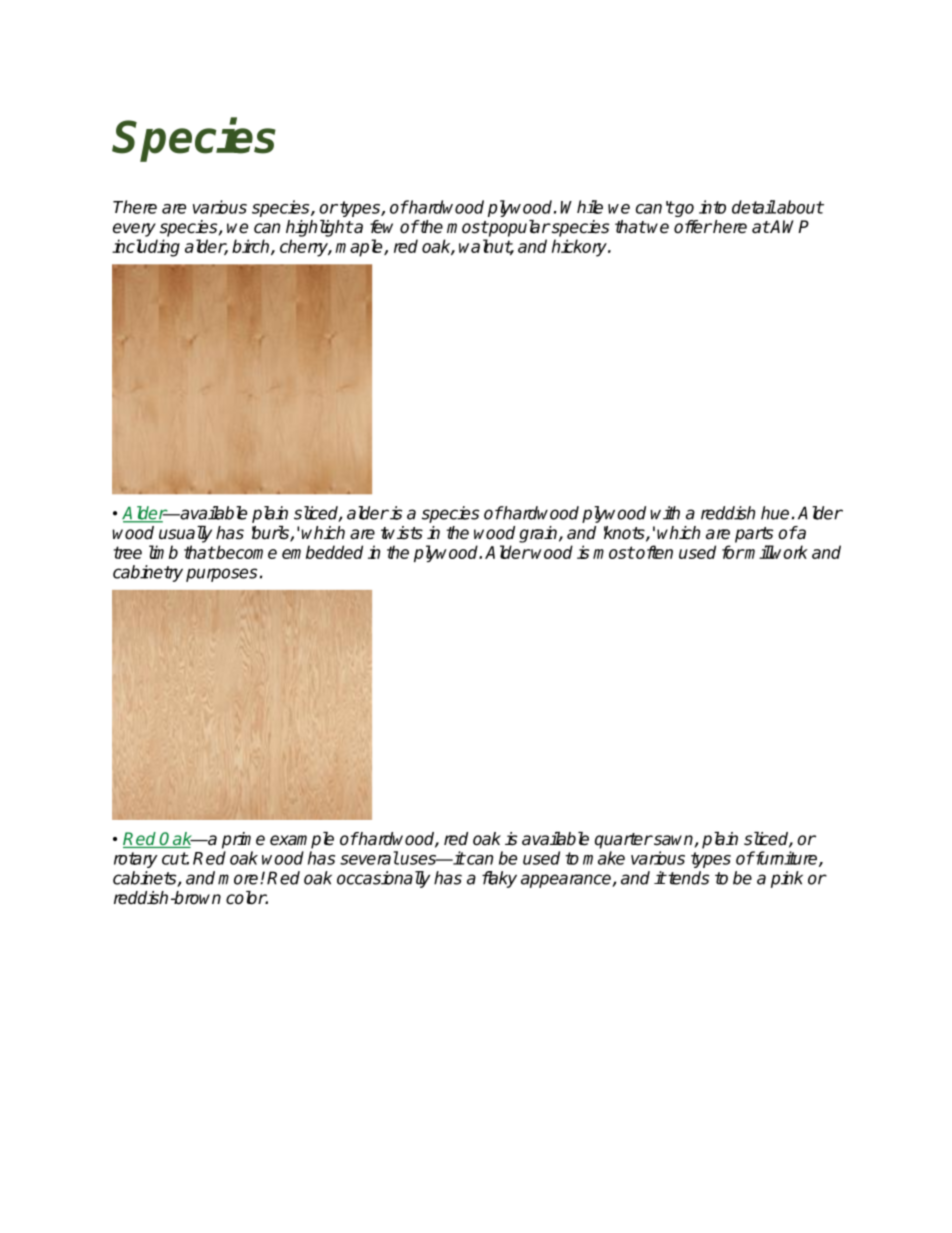  I want to click on purposes, so click(221, 575).
